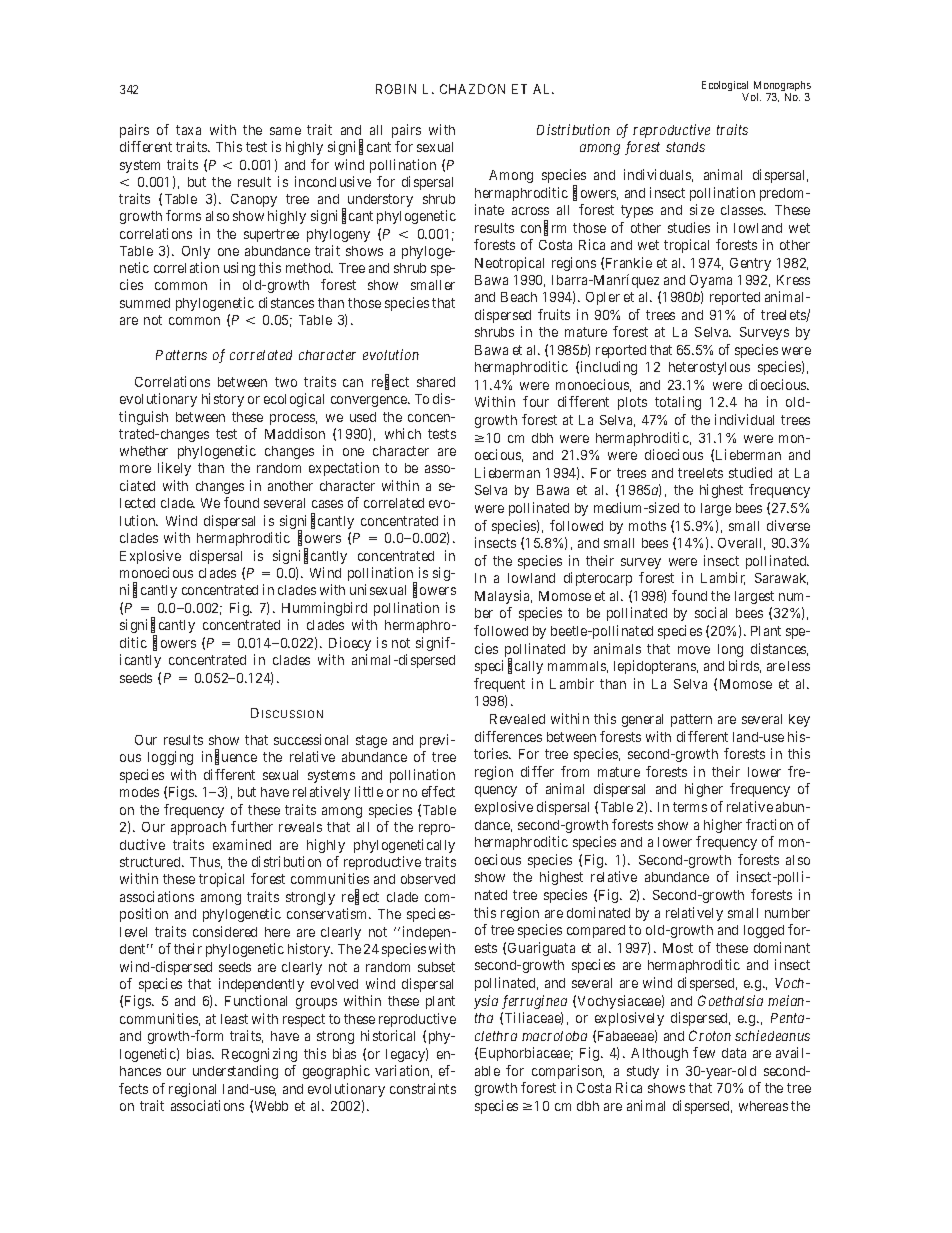  I want to click on whether, so click(144, 451).
